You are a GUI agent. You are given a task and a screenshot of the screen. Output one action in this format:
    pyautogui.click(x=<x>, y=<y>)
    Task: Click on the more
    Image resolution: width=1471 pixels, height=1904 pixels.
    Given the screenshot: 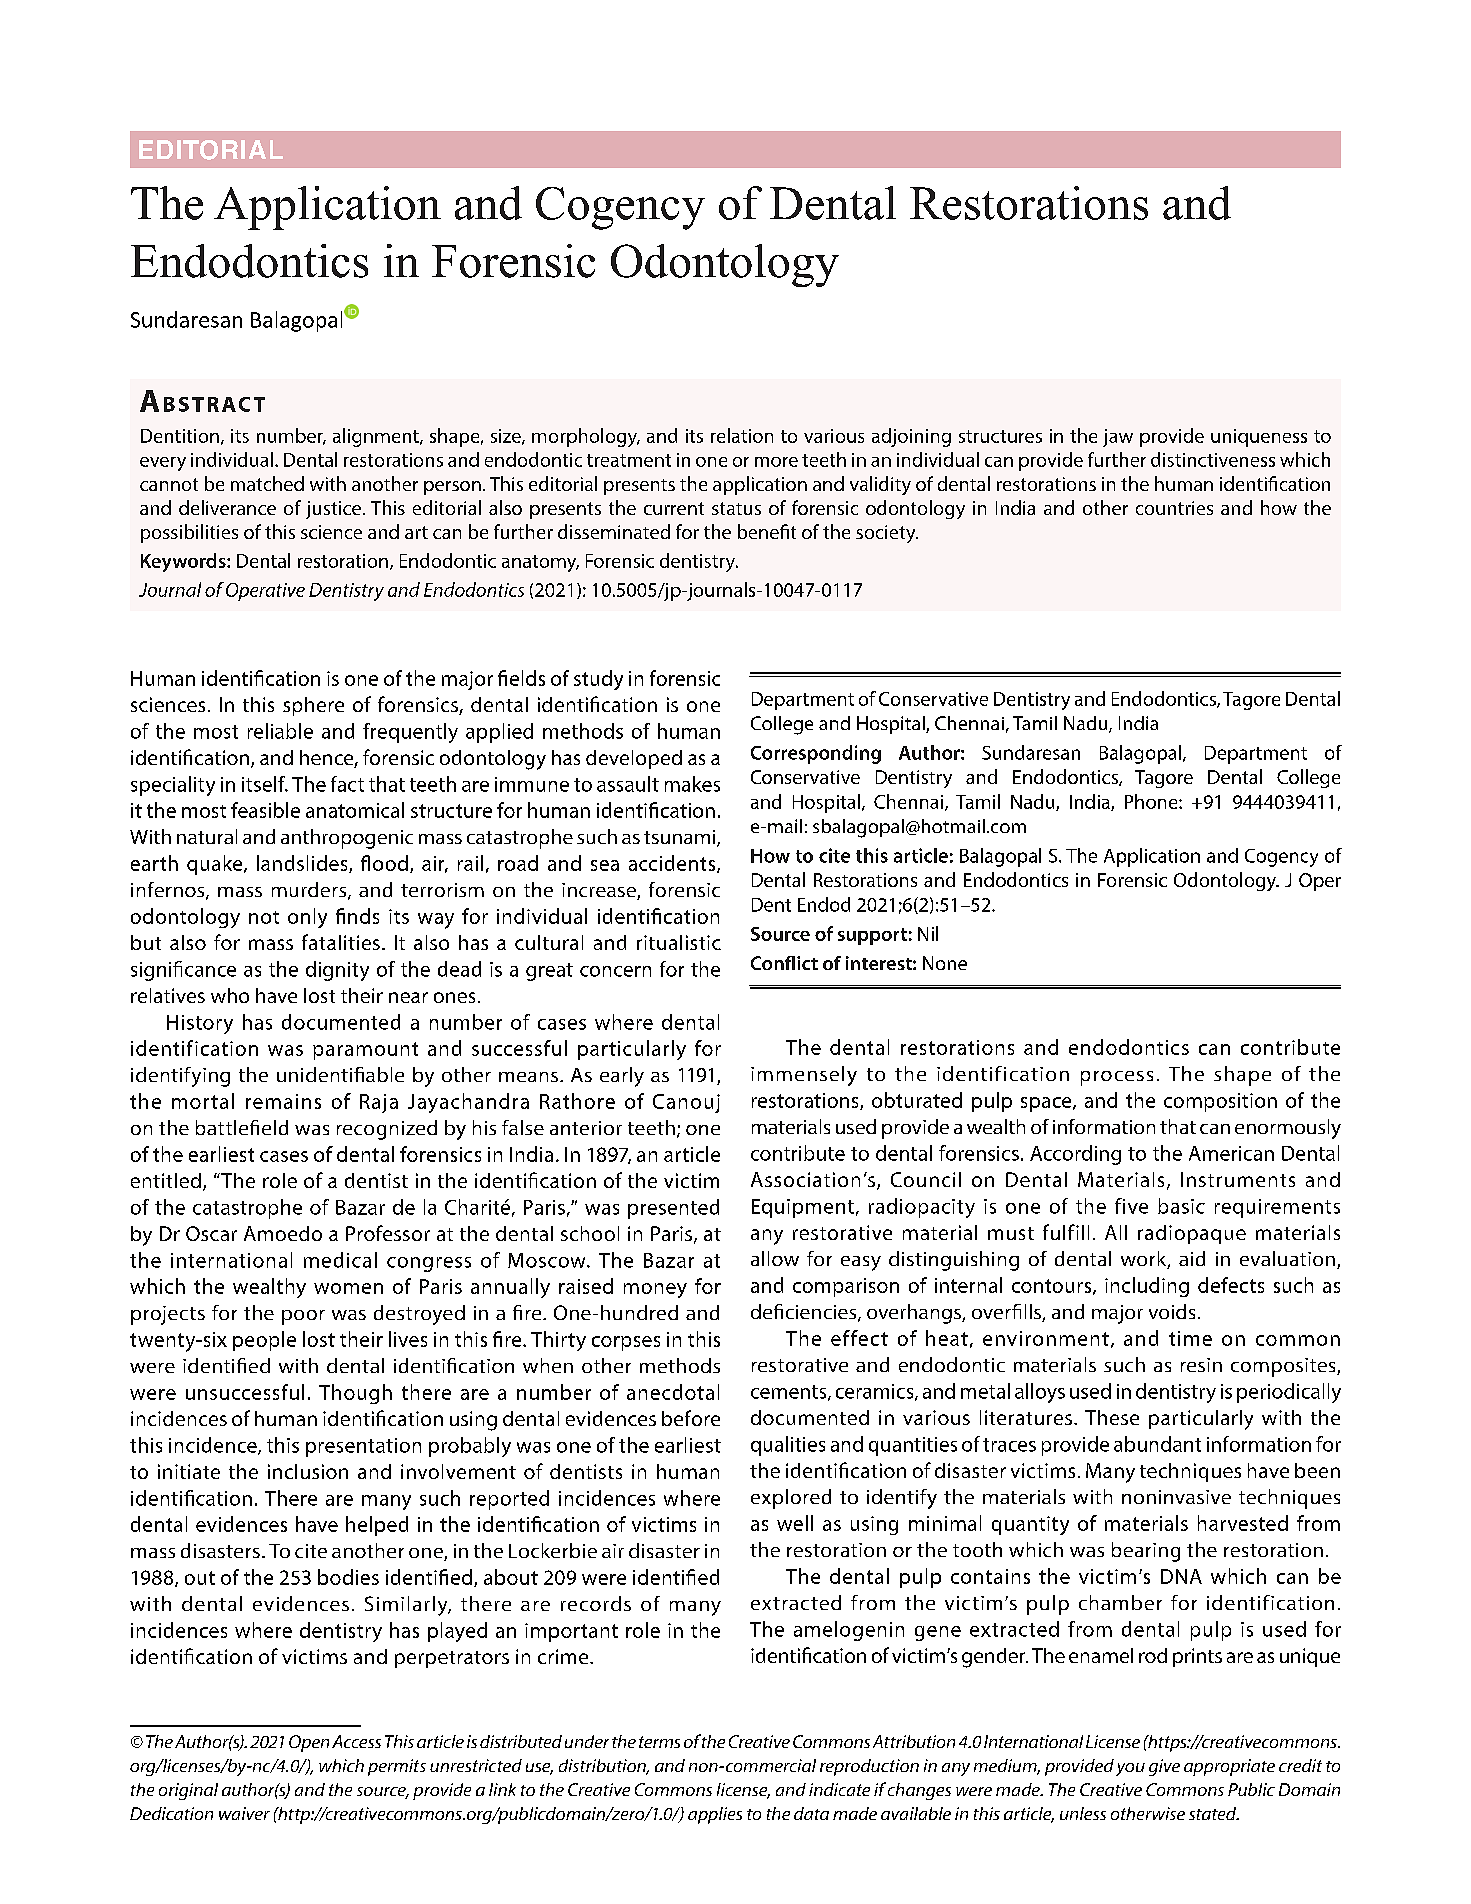 What is the action you would take?
    pyautogui.click(x=776, y=462)
